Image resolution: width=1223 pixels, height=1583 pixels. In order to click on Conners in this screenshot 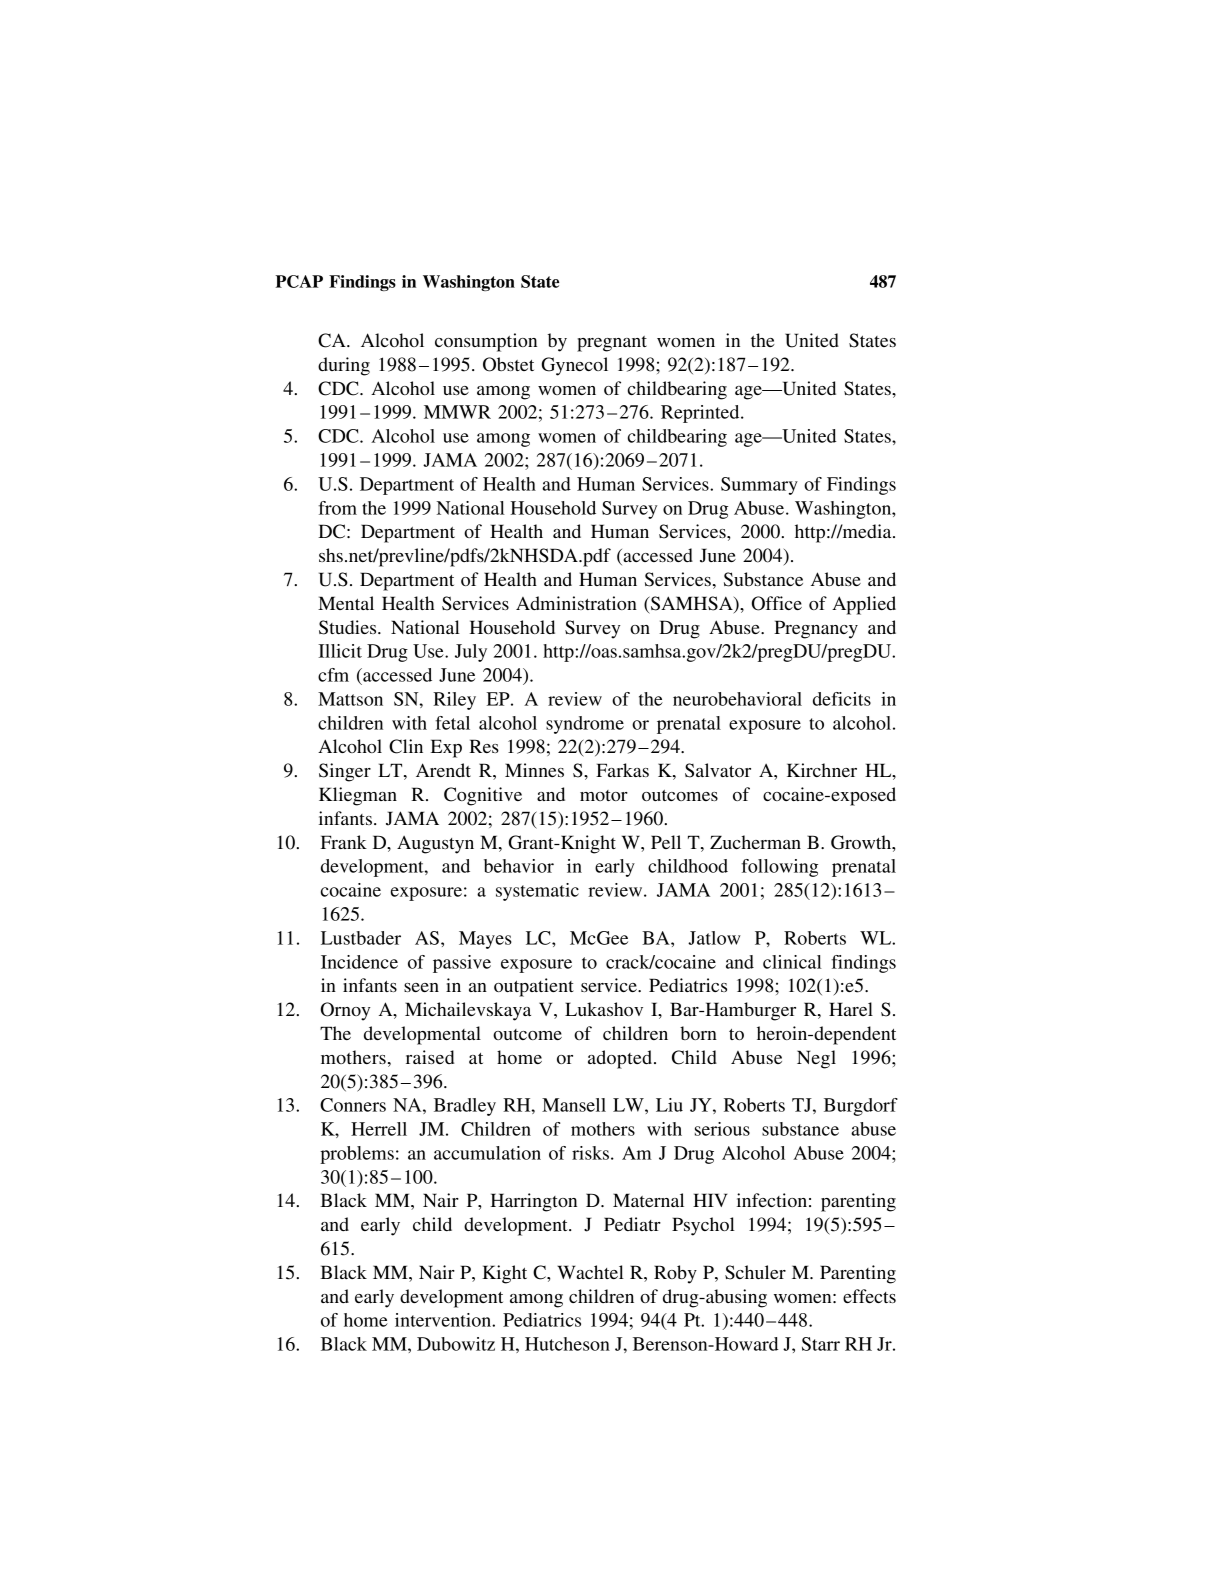, I will do `click(353, 1105)`.
